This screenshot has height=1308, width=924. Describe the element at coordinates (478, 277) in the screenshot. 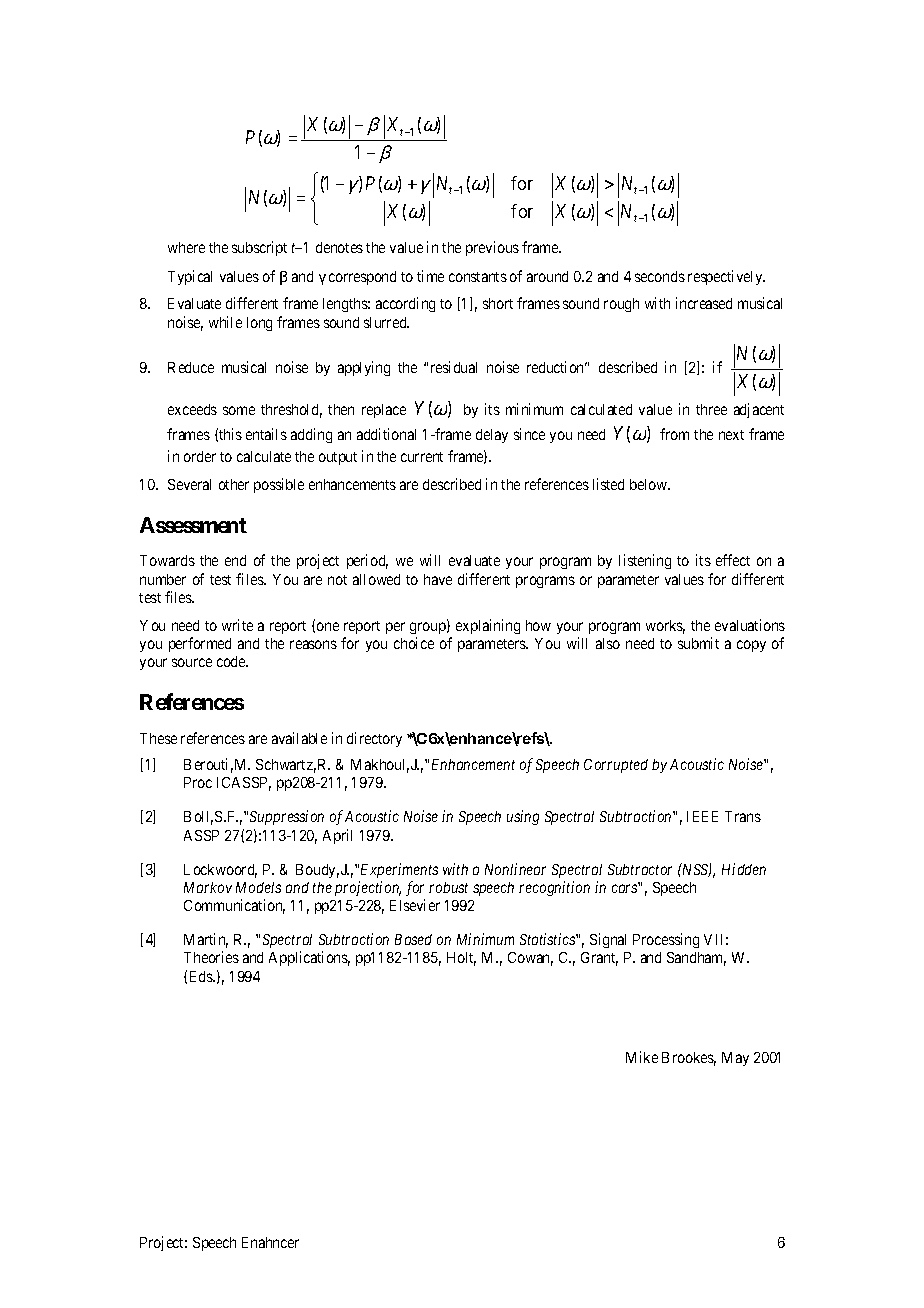

I see `constants` at that location.
